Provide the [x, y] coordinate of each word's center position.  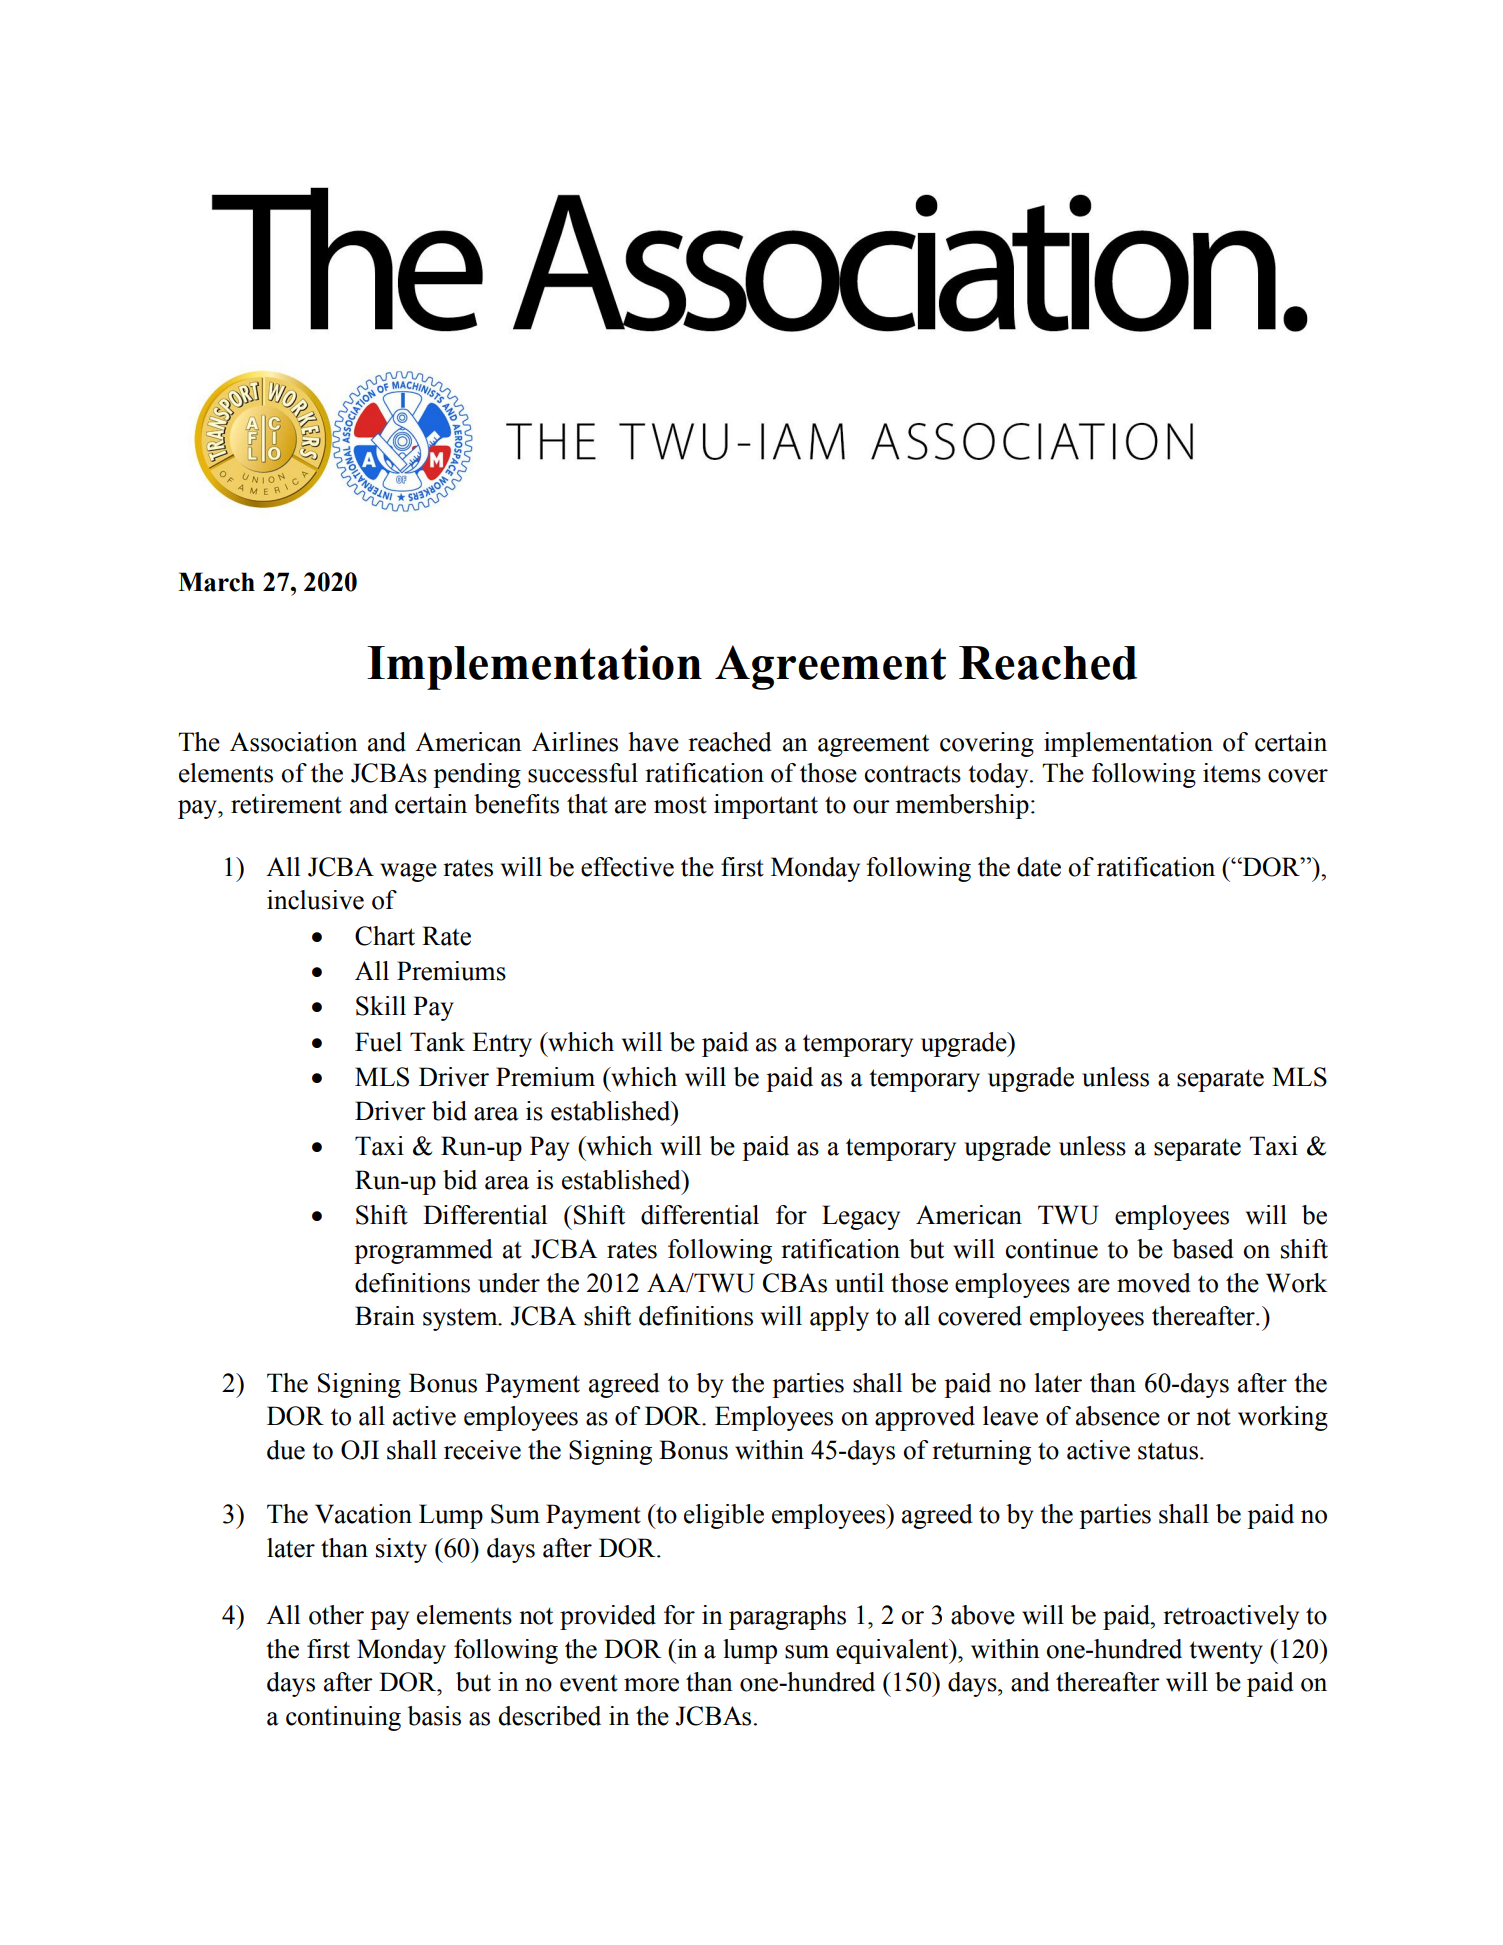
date [1039, 867]
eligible [724, 1516]
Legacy [861, 1217]
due [286, 1450]
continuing [343, 1718]
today [999, 775]
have [653, 742]
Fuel [378, 1042]
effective [627, 867]
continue [1052, 1249]
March [216, 582]
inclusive [315, 900]
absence [1118, 1416]
